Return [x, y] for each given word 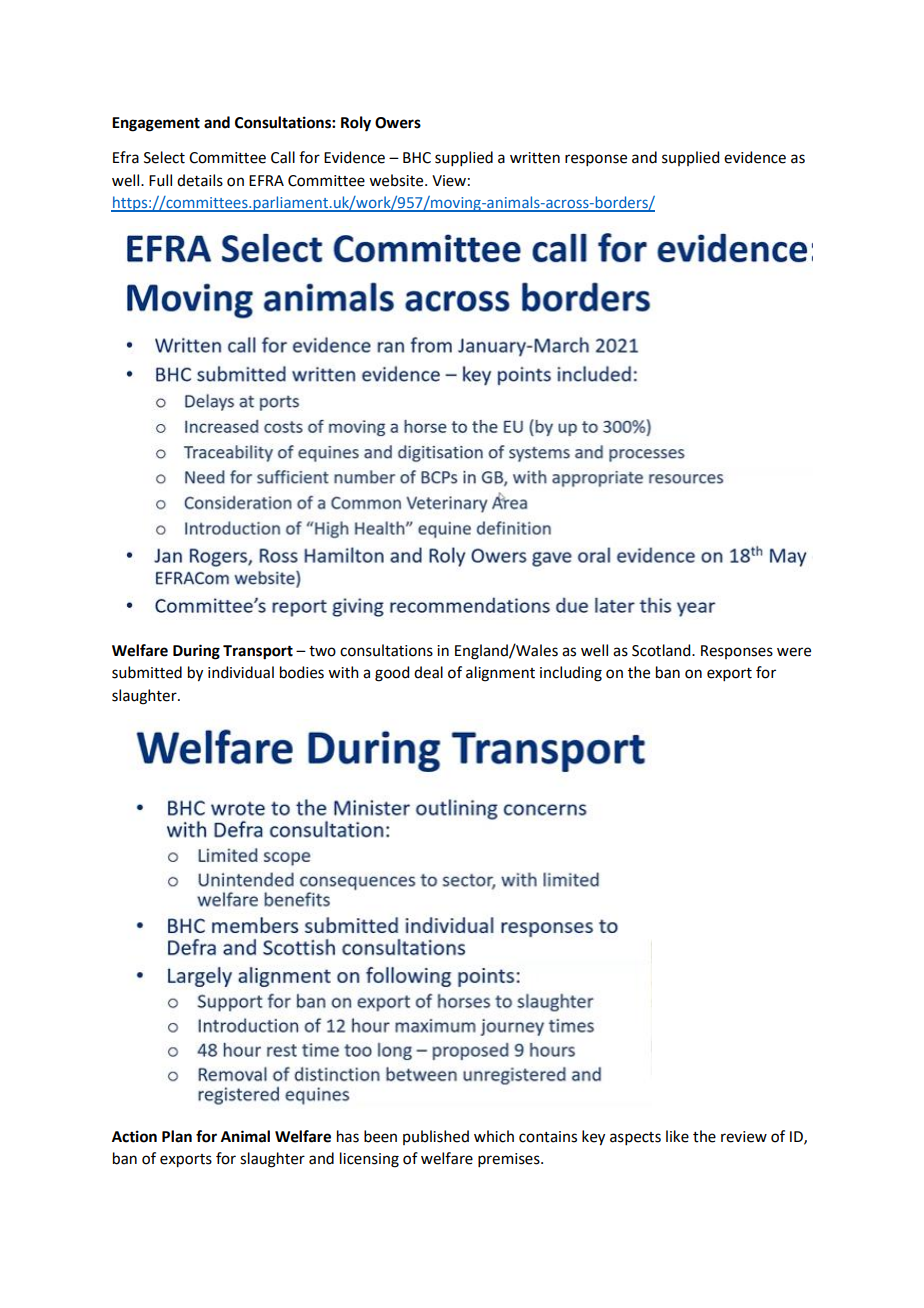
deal [428, 672]
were [794, 652]
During [196, 652]
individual [241, 672]
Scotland [662, 650]
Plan [177, 1136]
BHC [417, 158]
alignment [500, 674]
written [535, 158]
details [200, 180]
